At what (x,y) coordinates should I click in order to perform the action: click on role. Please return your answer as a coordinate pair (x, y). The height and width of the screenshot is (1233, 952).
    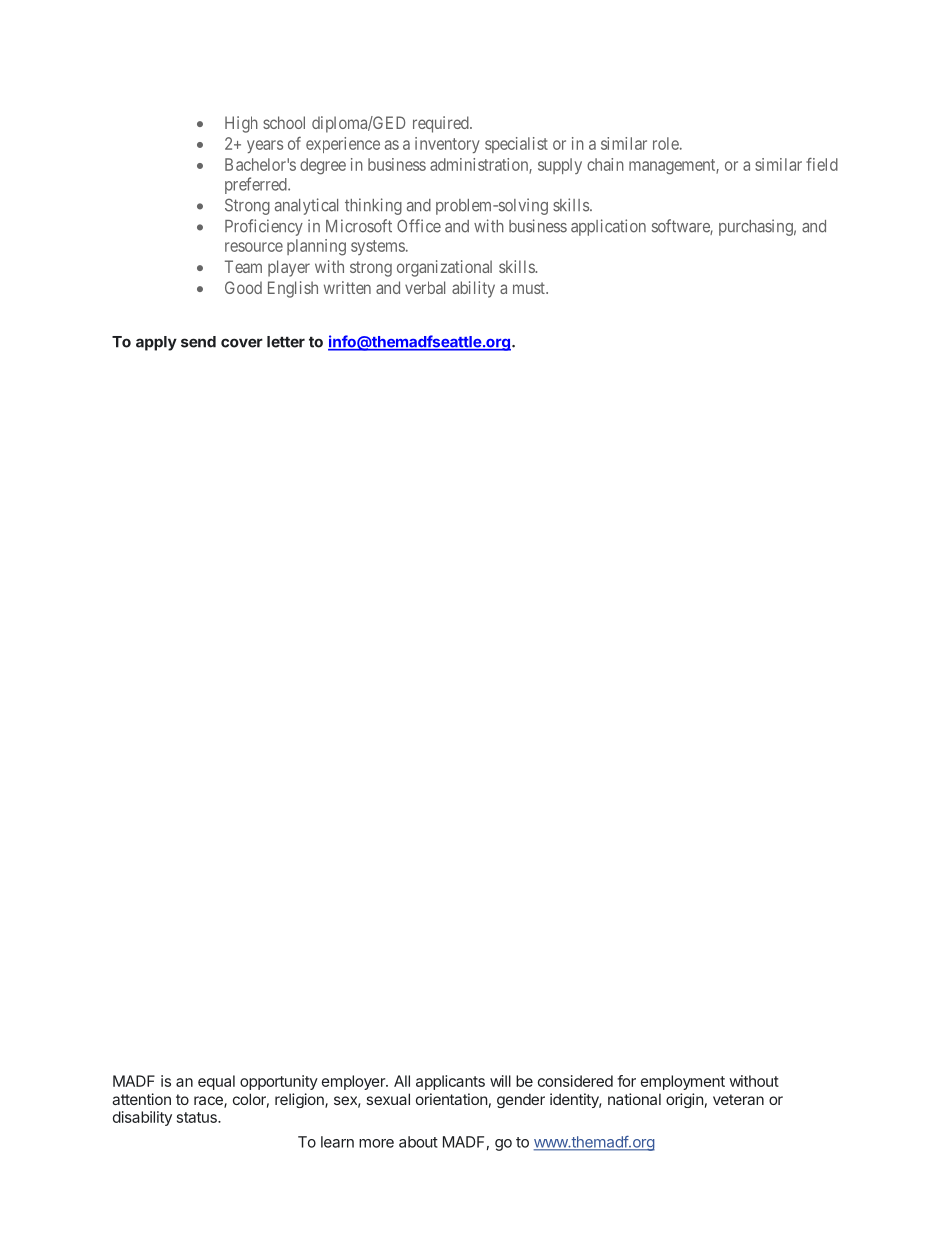
    Looking at the image, I should click on (667, 143).
